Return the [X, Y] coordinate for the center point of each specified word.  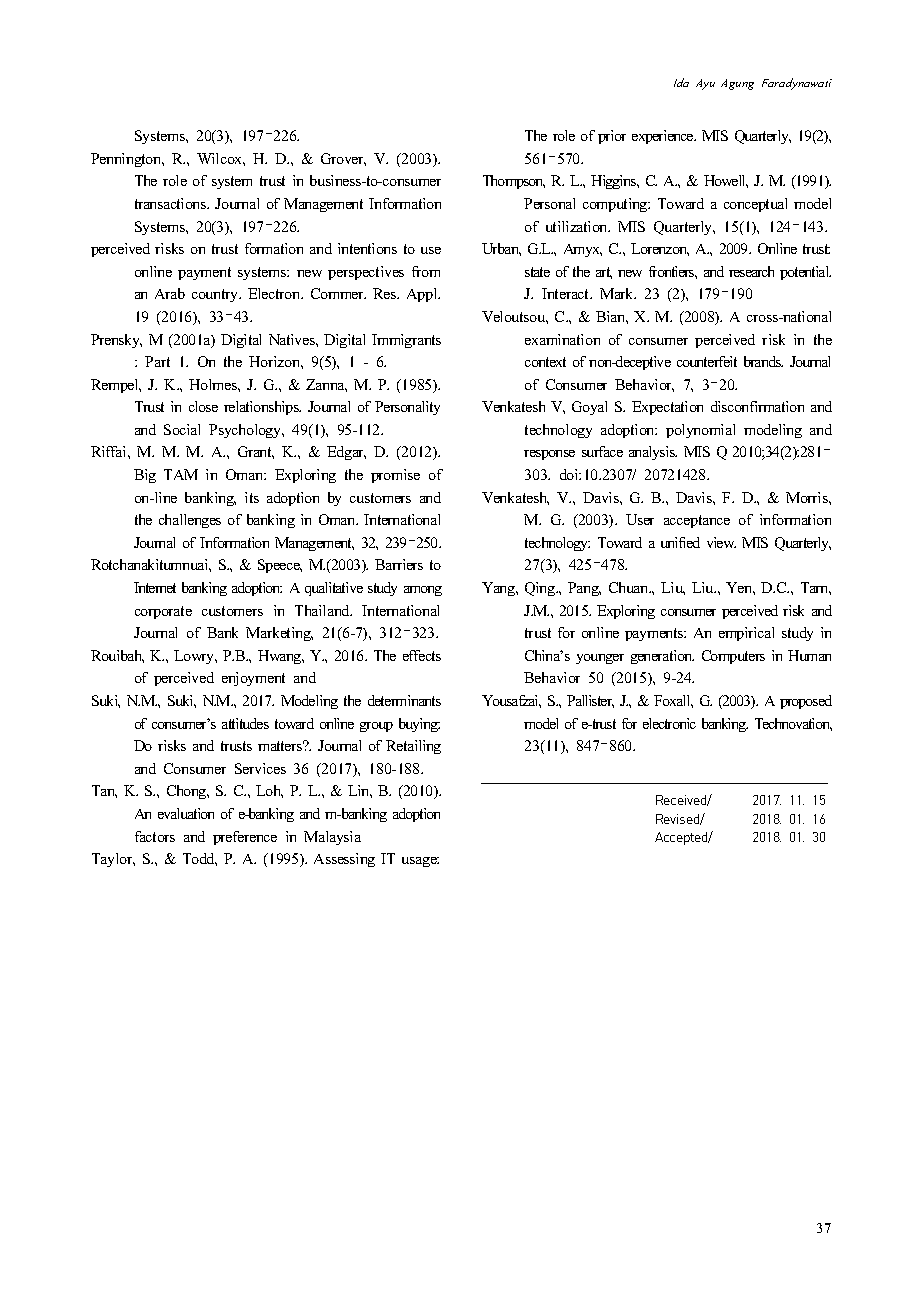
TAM [181, 474]
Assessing [344, 860]
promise [395, 476]
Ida [681, 82]
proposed [806, 702]
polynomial [700, 431]
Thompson [514, 182]
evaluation [186, 813]
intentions [367, 248]
